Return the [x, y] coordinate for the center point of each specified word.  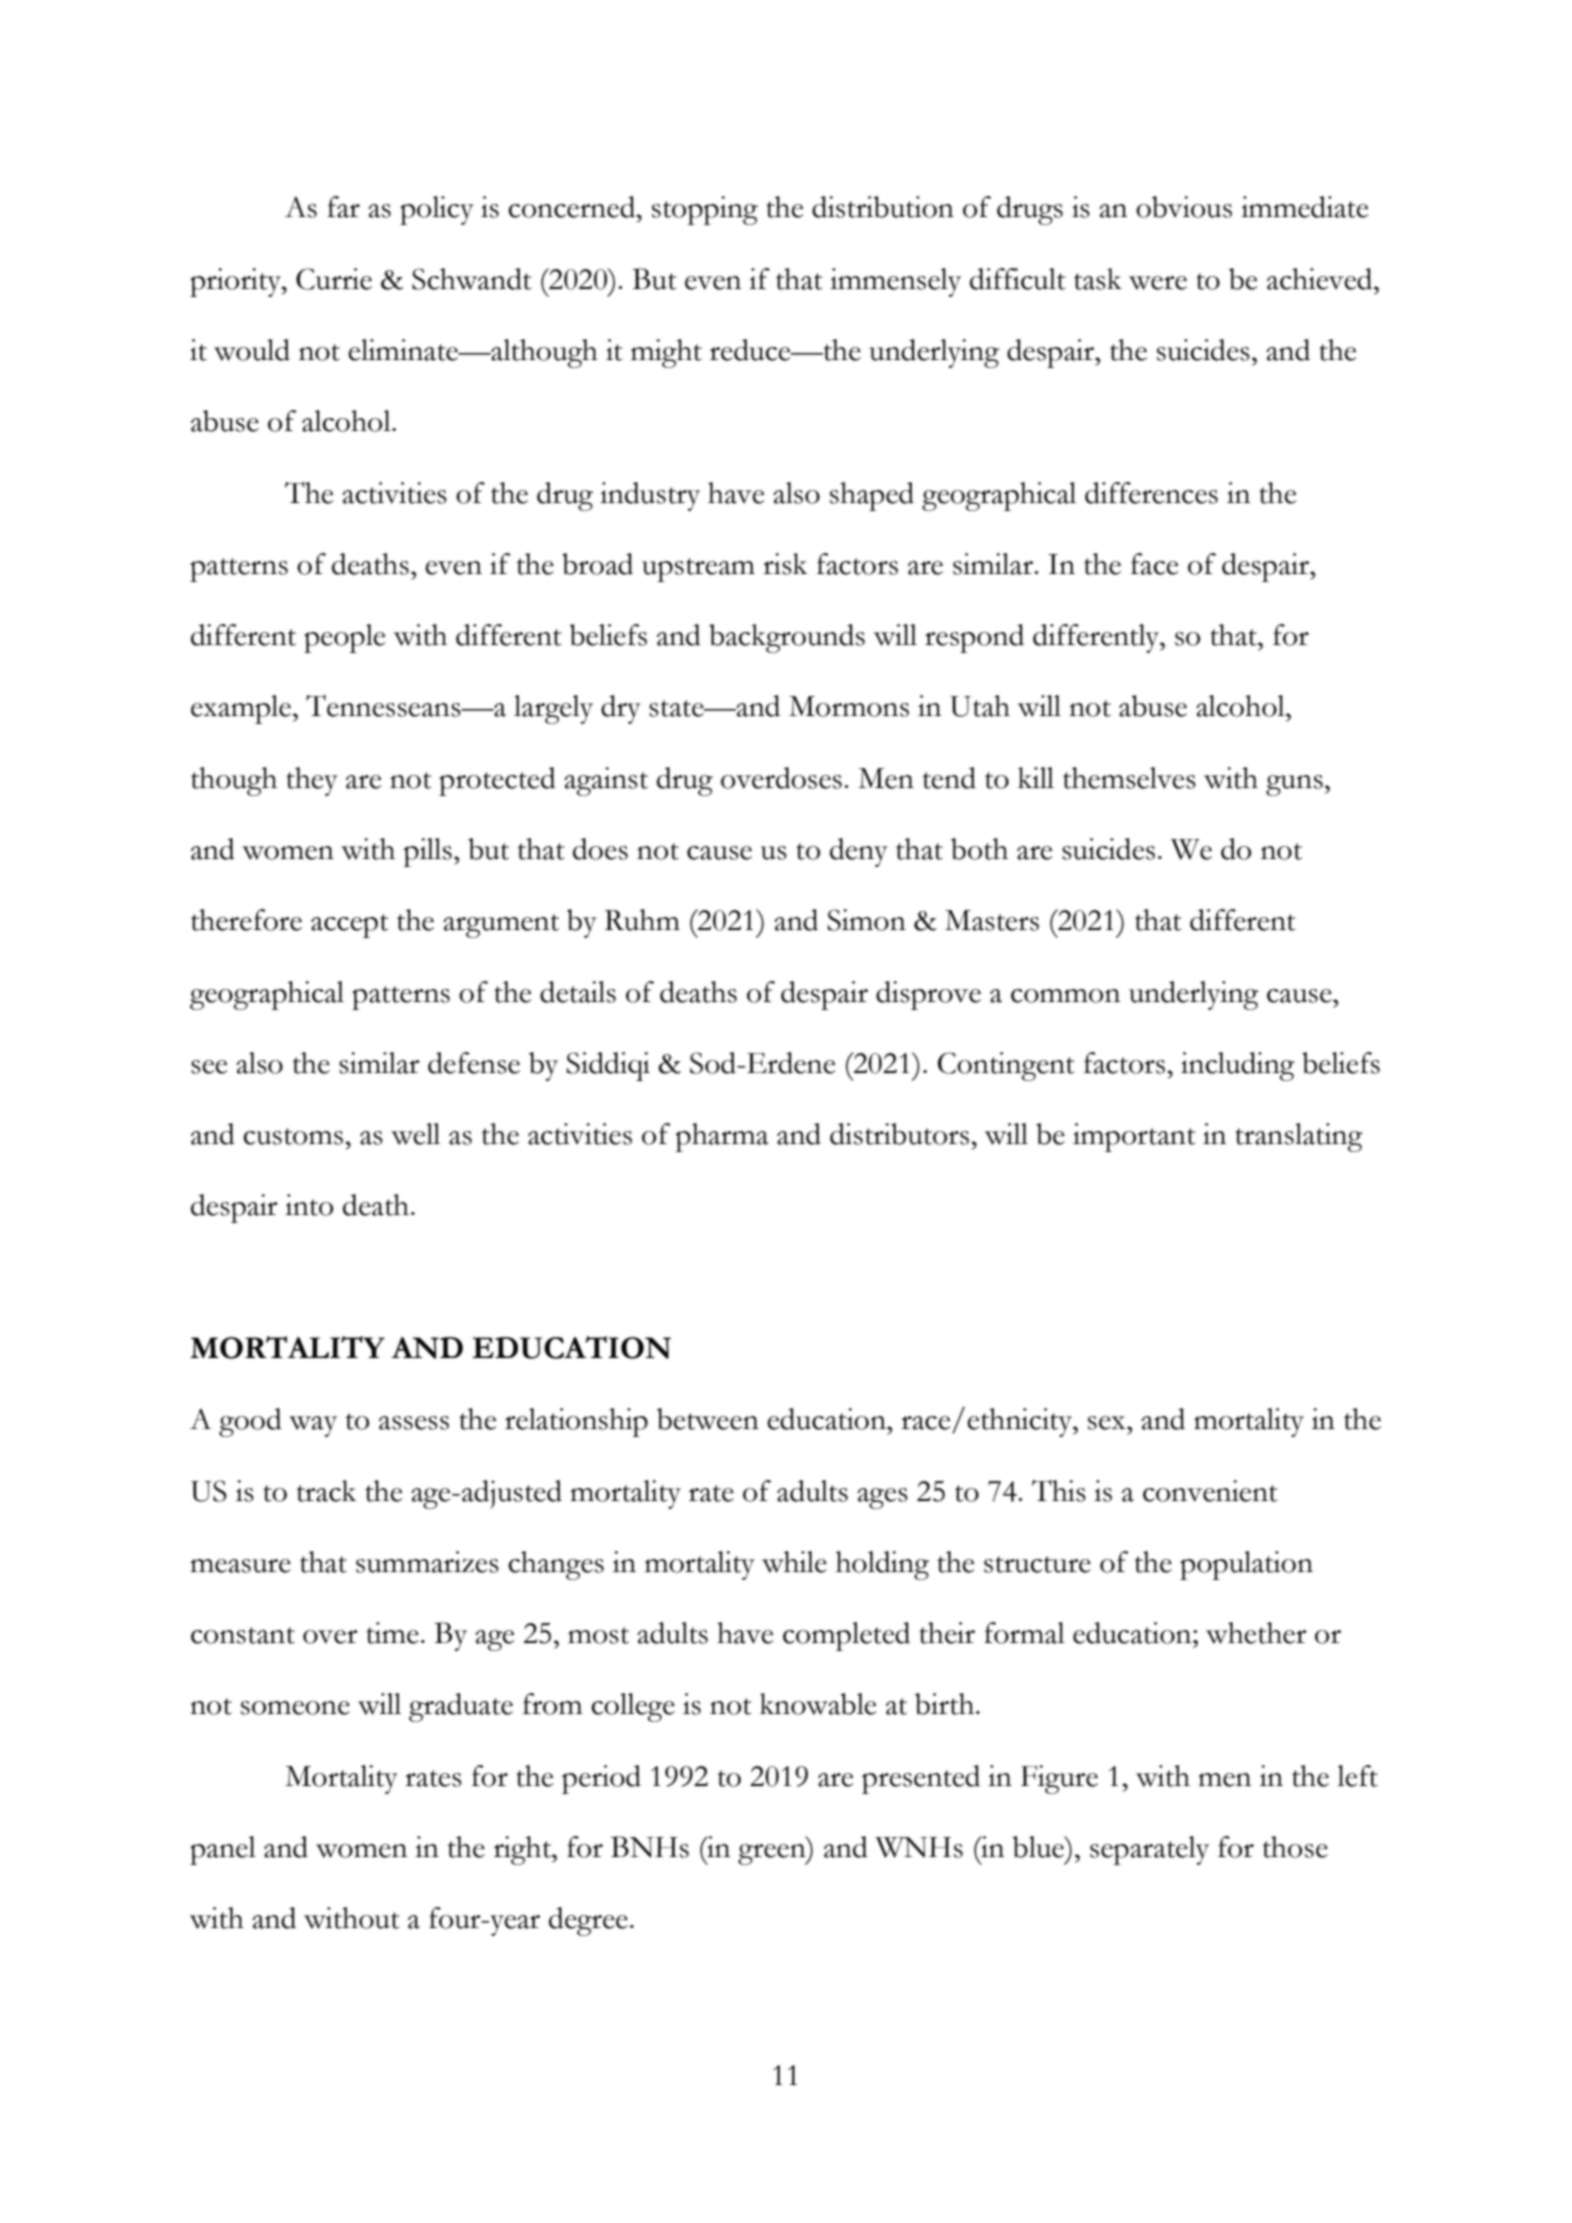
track [327, 1491]
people [344, 638]
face [1154, 564]
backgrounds [787, 638]
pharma [722, 1137]
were [1158, 283]
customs [293, 1136]
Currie [334, 279]
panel [223, 1850]
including [1238, 1066]
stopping [705, 210]
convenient [1210, 1491]
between [708, 1419]
